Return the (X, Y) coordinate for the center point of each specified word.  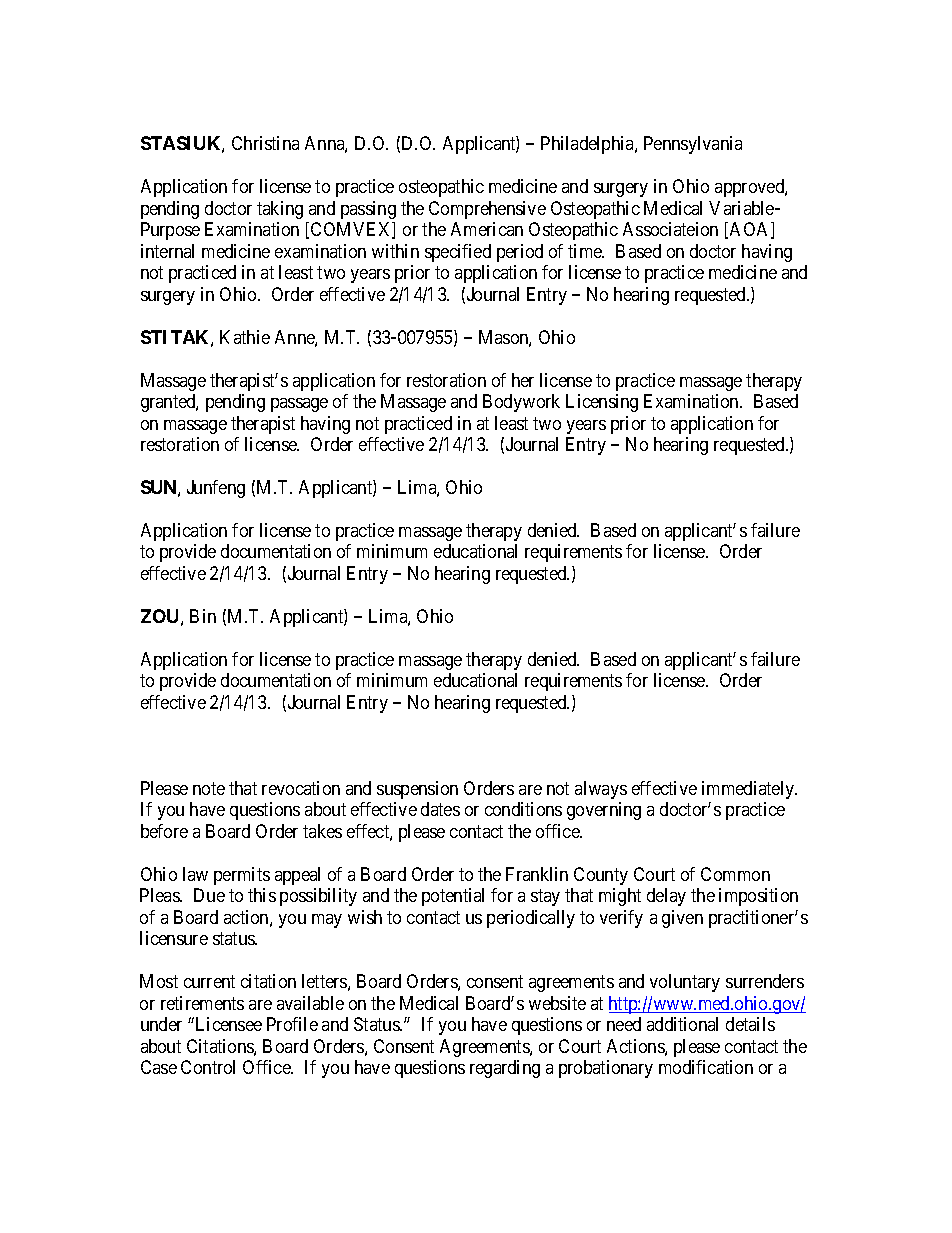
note (209, 788)
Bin (203, 616)
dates (440, 809)
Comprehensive (487, 210)
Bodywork (521, 403)
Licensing (602, 403)
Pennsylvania (693, 145)
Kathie (245, 337)
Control (208, 1067)
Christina (265, 143)
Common (735, 874)
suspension (417, 790)
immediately (749, 790)
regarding (505, 1069)
